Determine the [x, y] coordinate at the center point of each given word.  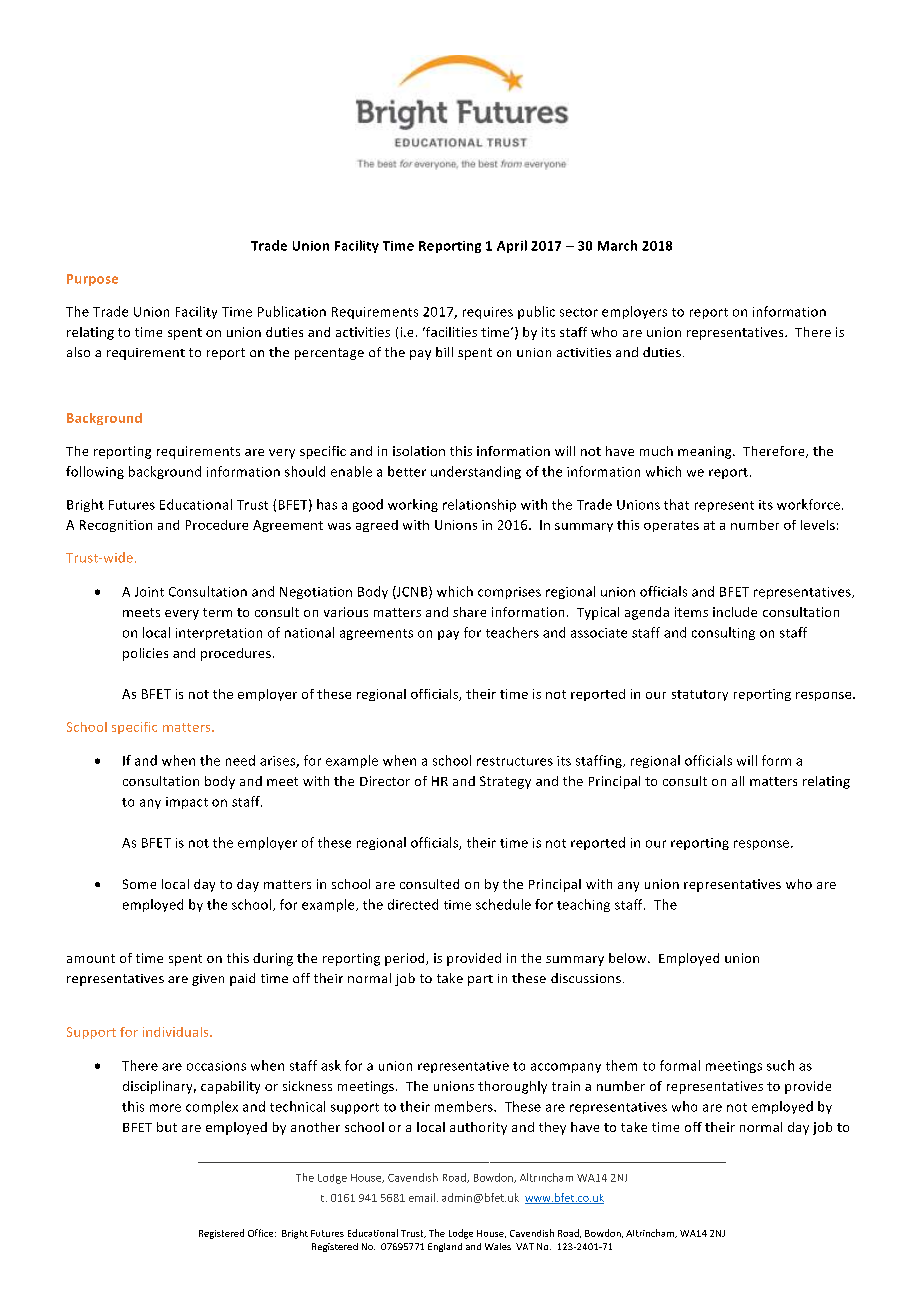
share [469, 612]
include [735, 612]
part [480, 980]
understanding [476, 472]
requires [488, 313]
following [95, 472]
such [780, 1065]
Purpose [92, 280]
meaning [706, 452]
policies [145, 654]
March [617, 245]
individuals [177, 1032]
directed [413, 904]
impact [187, 803]
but [167, 1127]
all [738, 781]
